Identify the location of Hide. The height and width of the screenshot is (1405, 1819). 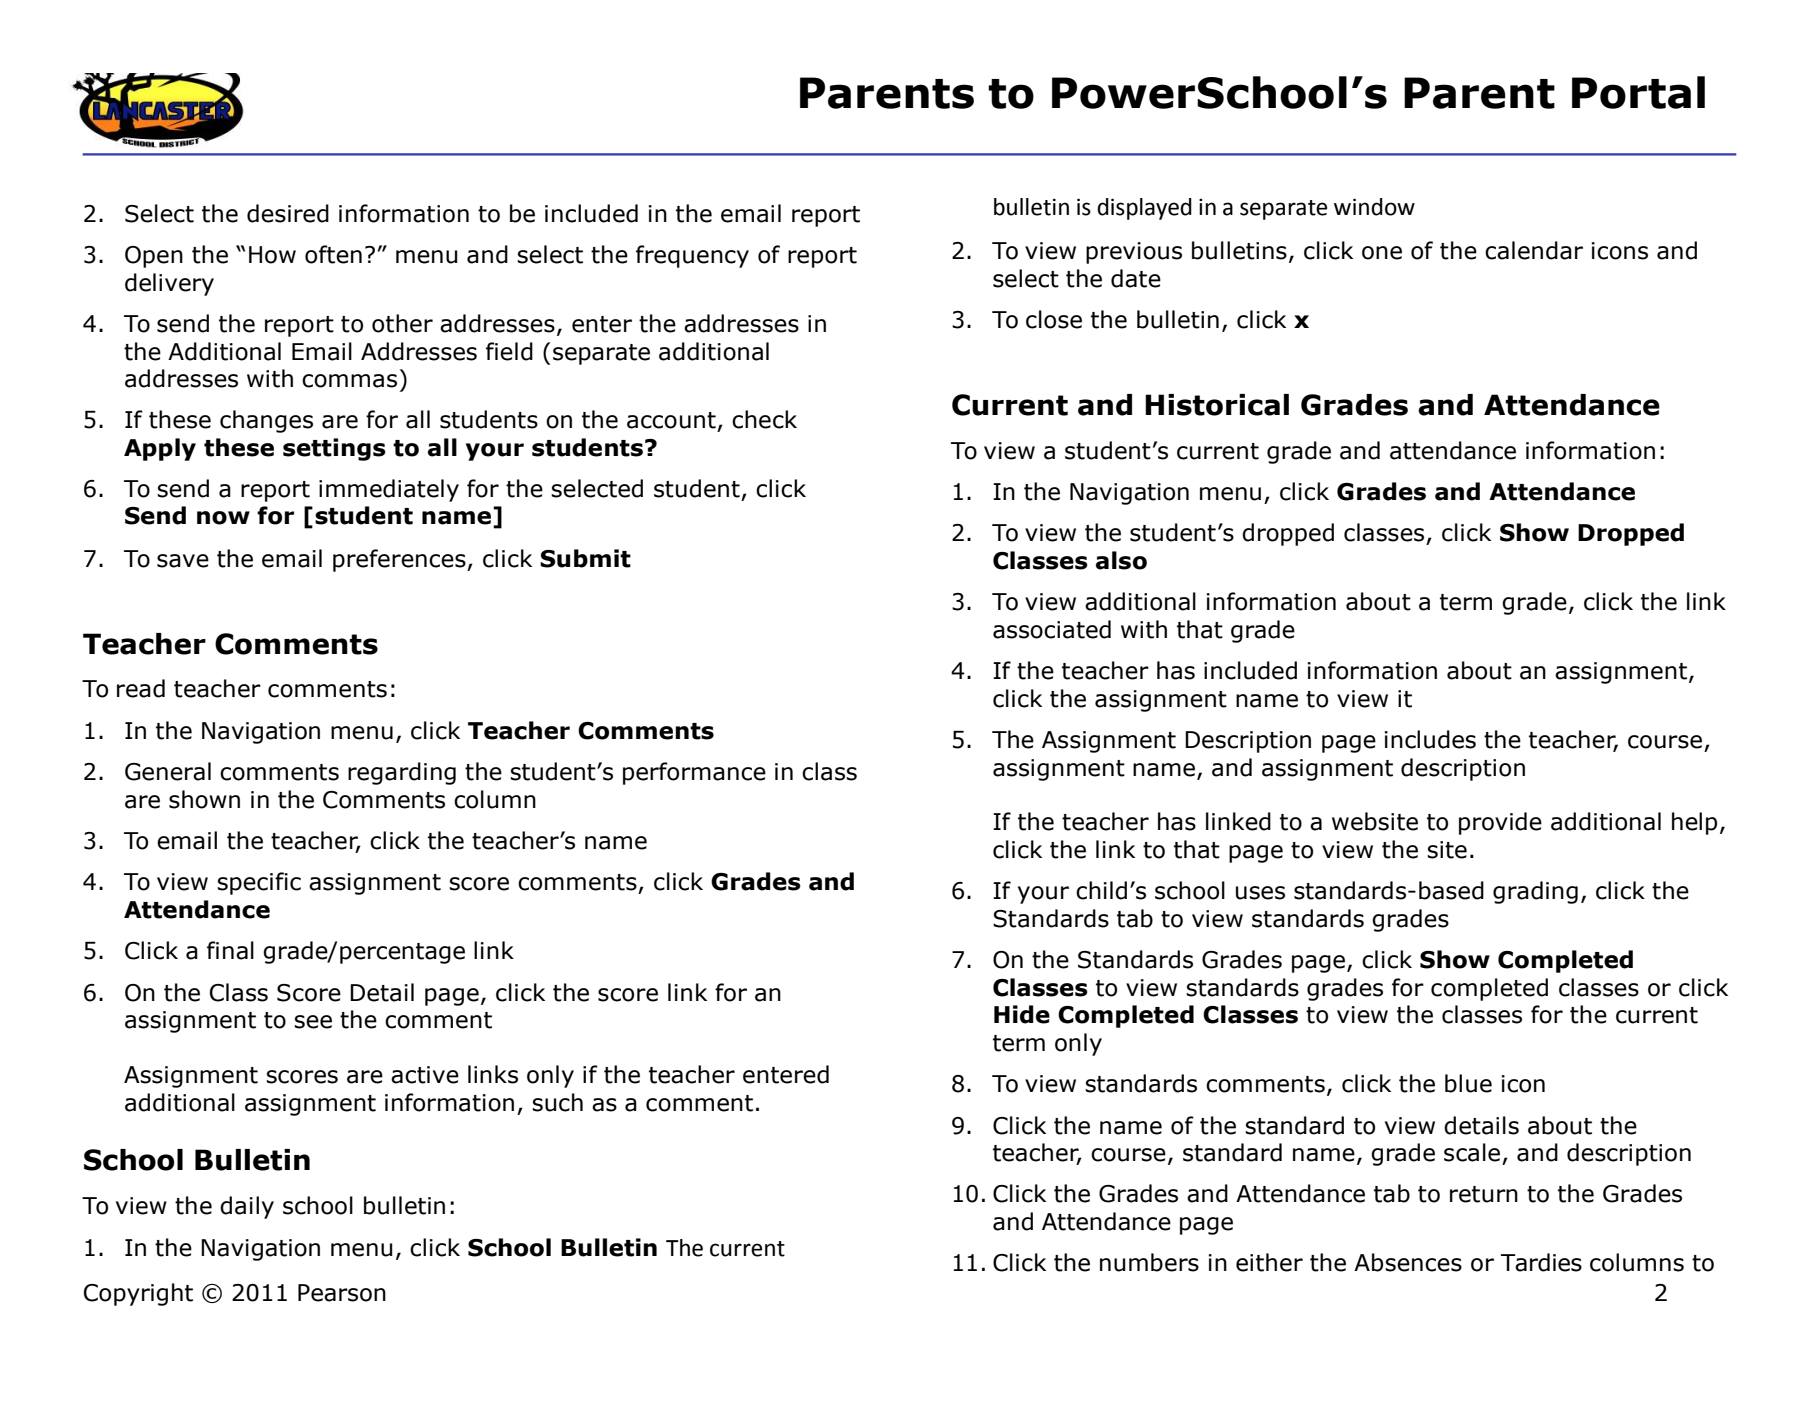
(1022, 1014).
